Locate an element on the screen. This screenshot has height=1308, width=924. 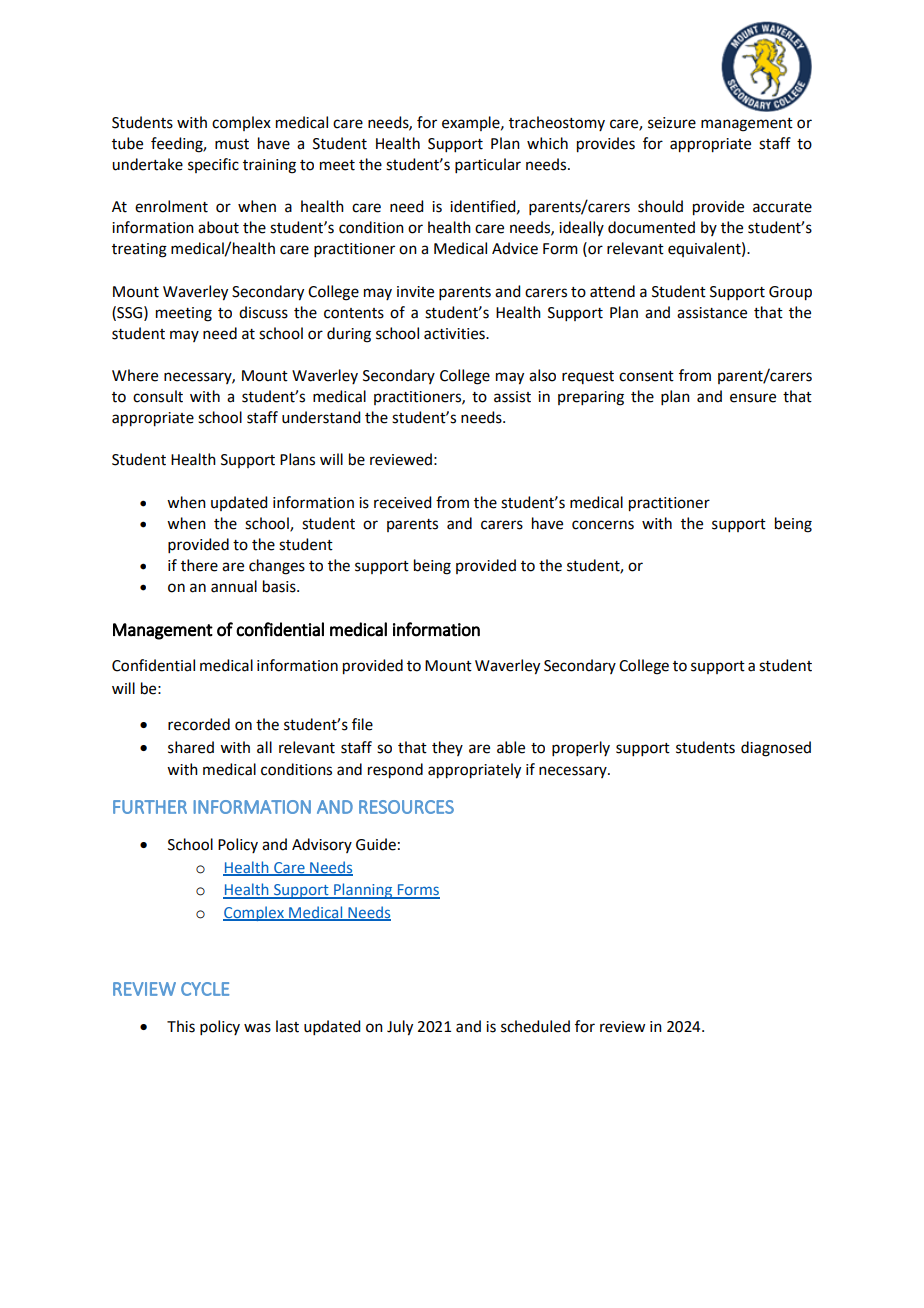
ensure is located at coordinates (753, 398).
